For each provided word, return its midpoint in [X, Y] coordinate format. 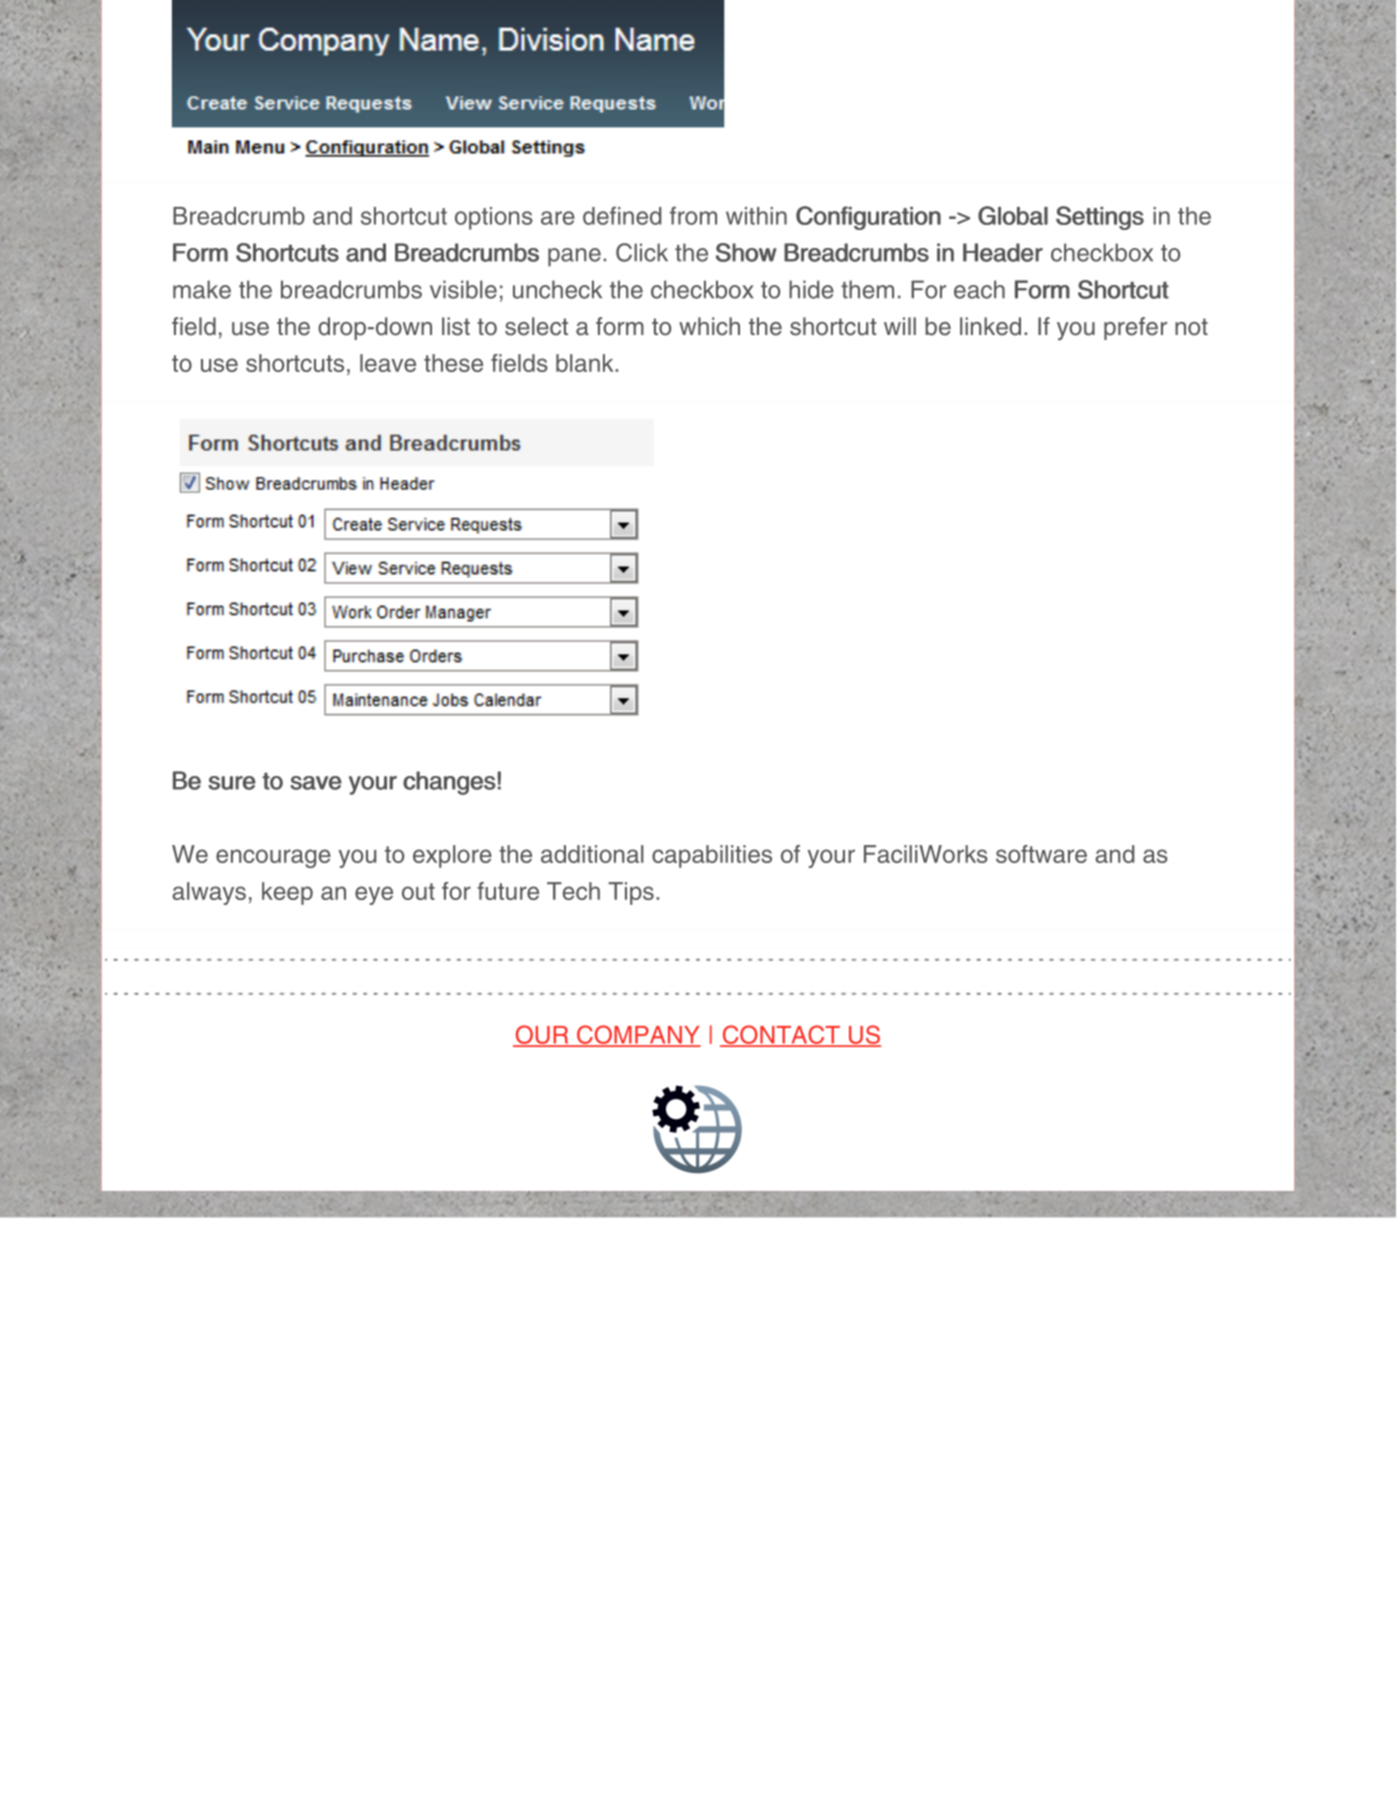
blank [586, 363]
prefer [1135, 328]
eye [374, 895]
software [1041, 854]
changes [449, 783]
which [709, 326]
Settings [1100, 218]
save [316, 783]
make [202, 289]
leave [388, 363]
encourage [273, 858]
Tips [631, 893]
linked [990, 326]
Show [746, 252]
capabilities [712, 856]
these [453, 363]
